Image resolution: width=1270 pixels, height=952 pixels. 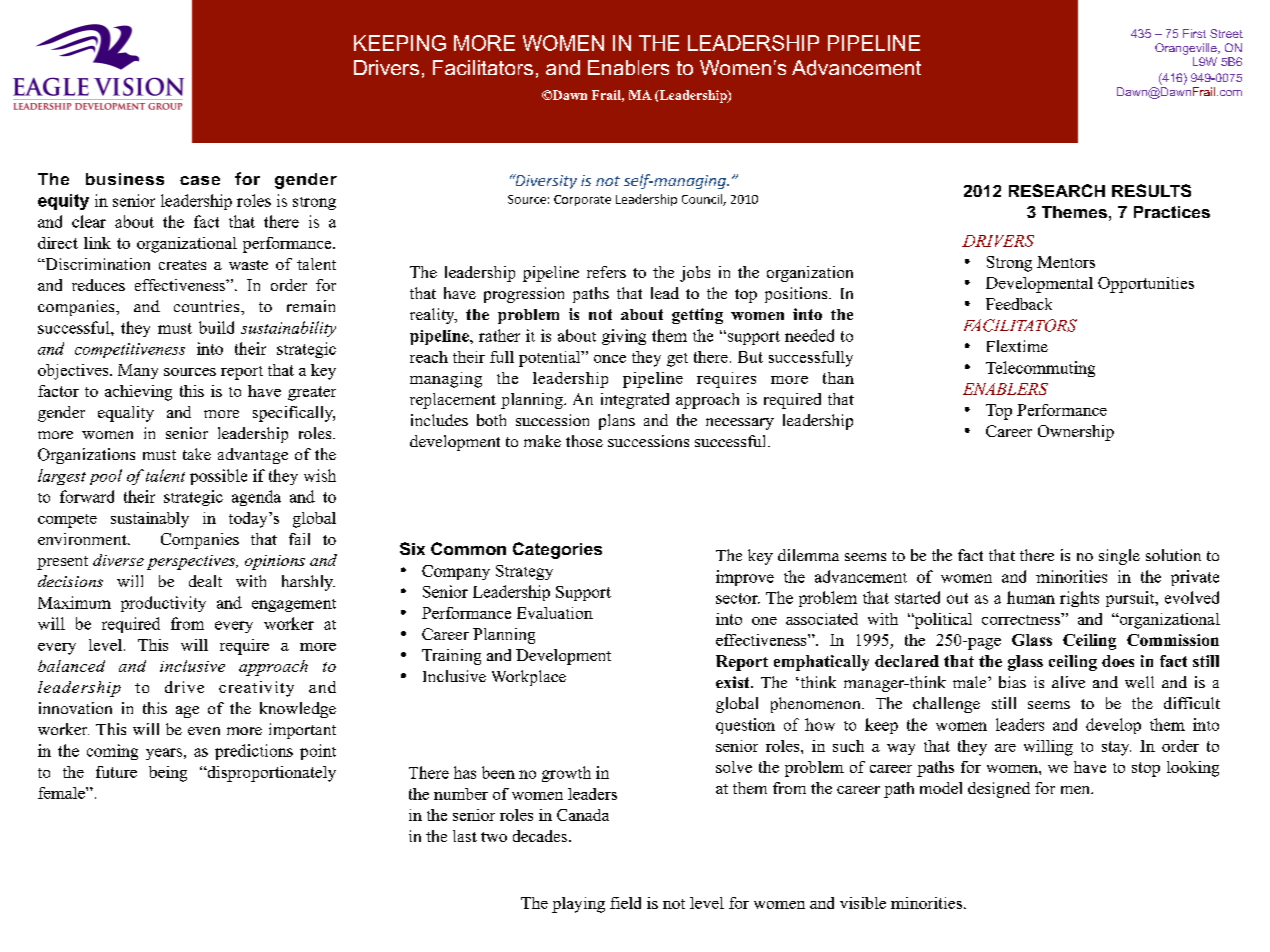 What do you see at coordinates (584, 441) in the page?
I see `those` at bounding box center [584, 441].
